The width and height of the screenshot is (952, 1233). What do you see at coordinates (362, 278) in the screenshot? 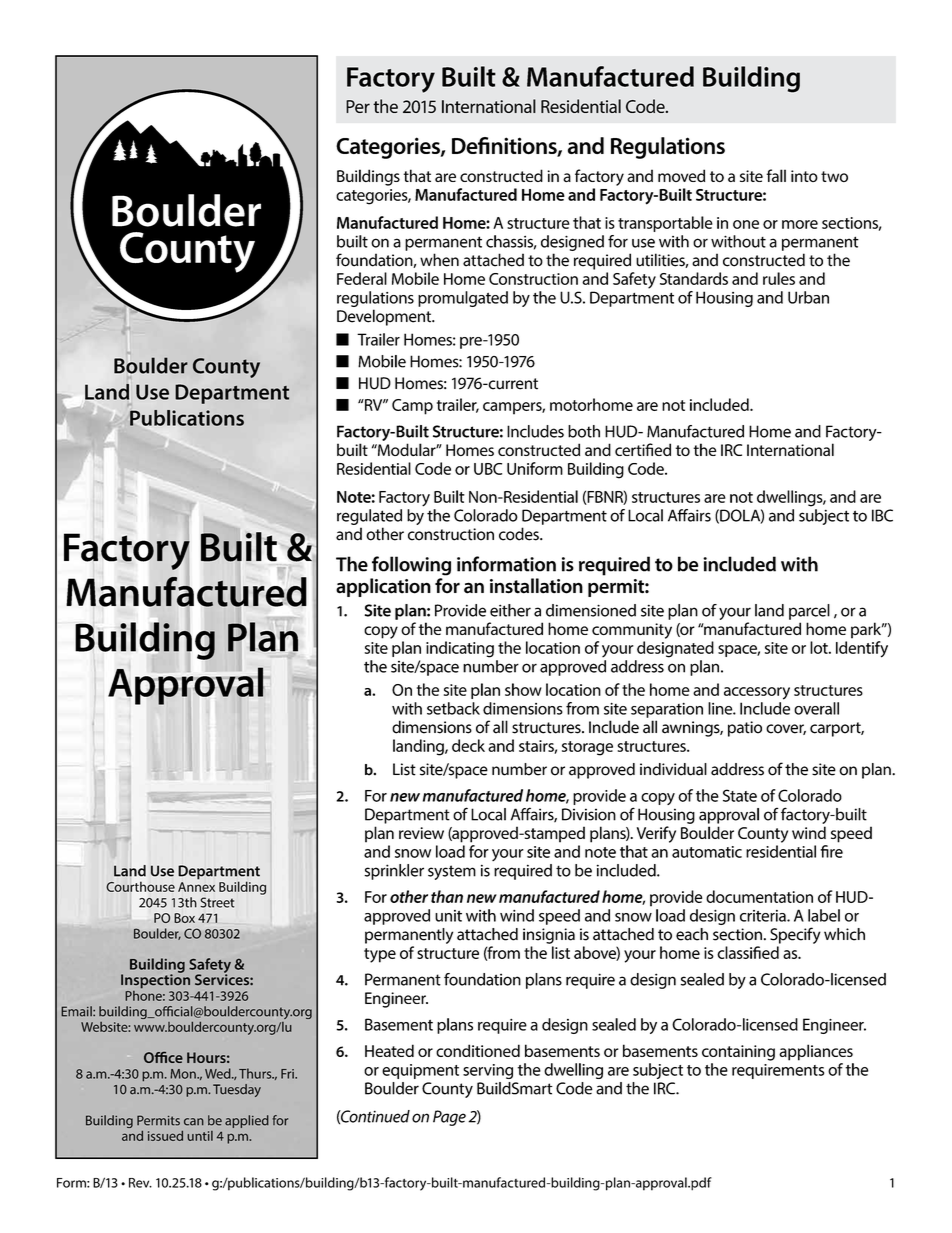
I see `Federal` at bounding box center [362, 278].
